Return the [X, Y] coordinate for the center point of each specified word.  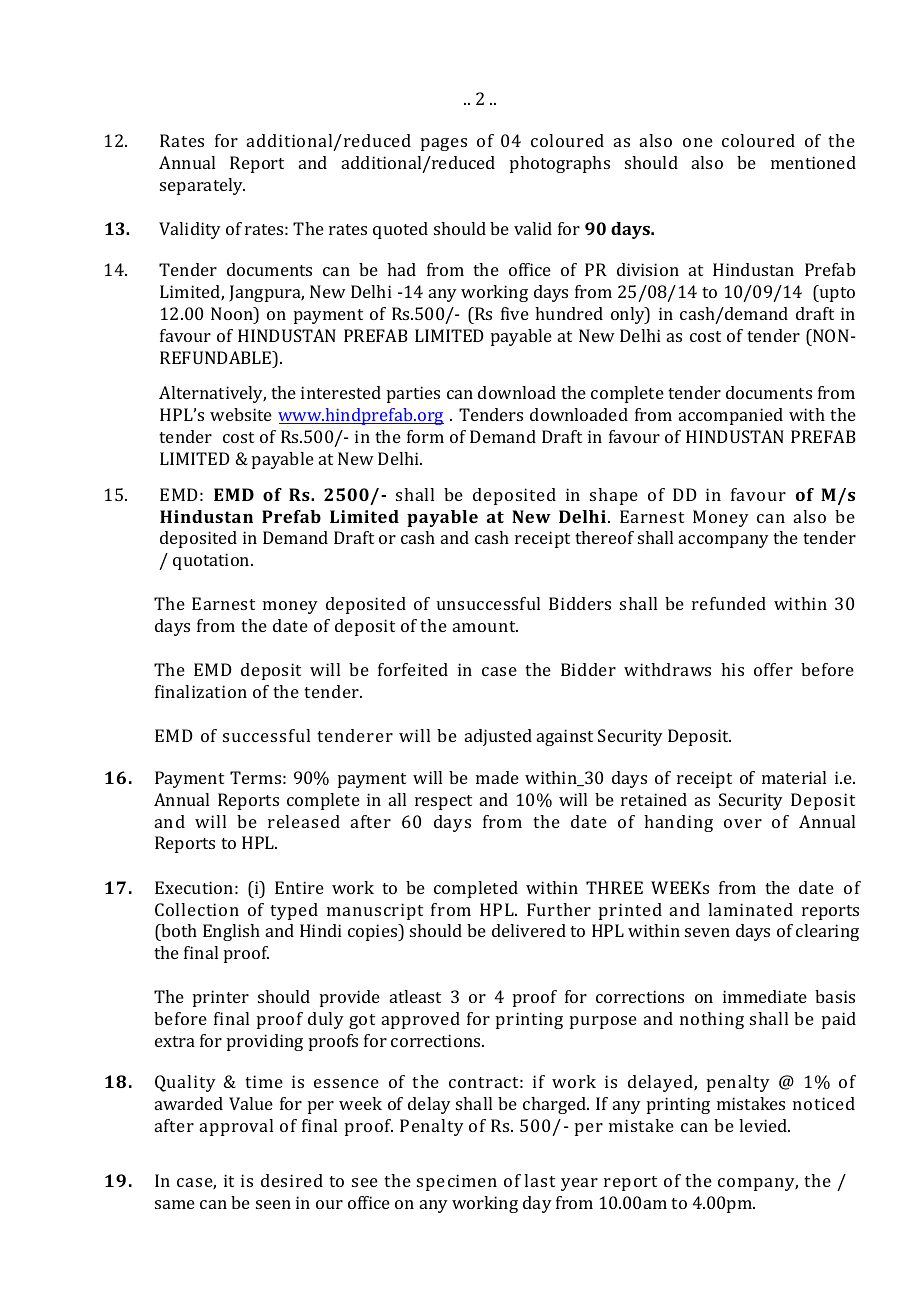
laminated [750, 909]
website [241, 414]
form [425, 436]
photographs [560, 164]
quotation [212, 561]
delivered [529, 930]
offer [773, 669]
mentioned [813, 162]
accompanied [731, 416]
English [231, 932]
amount [485, 626]
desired [292, 1180]
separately [202, 186]
